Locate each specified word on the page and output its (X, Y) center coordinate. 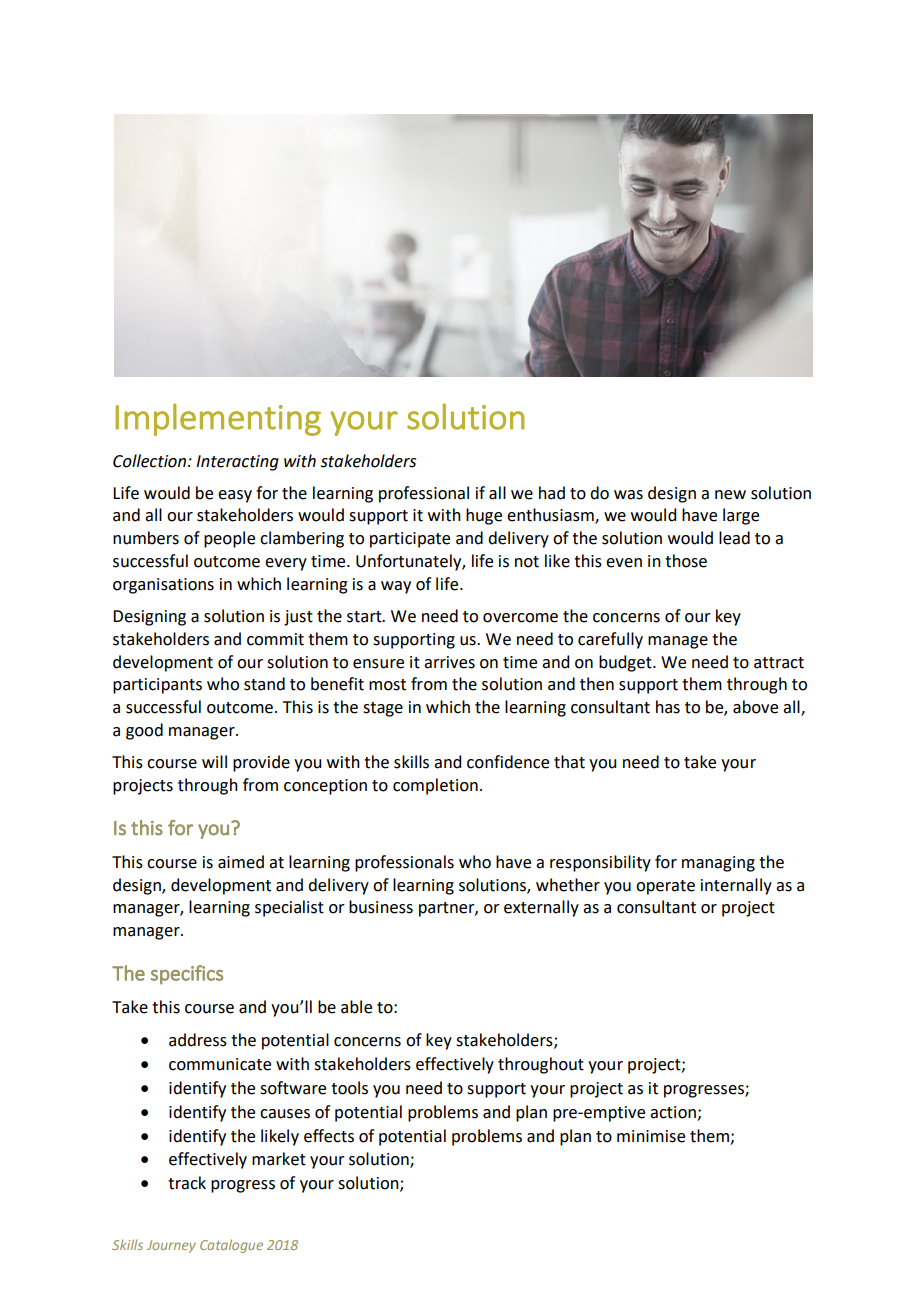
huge (484, 516)
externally (541, 908)
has (668, 707)
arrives (449, 662)
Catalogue (231, 1246)
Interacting (237, 463)
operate (665, 887)
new (730, 495)
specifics (187, 975)
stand (264, 684)
